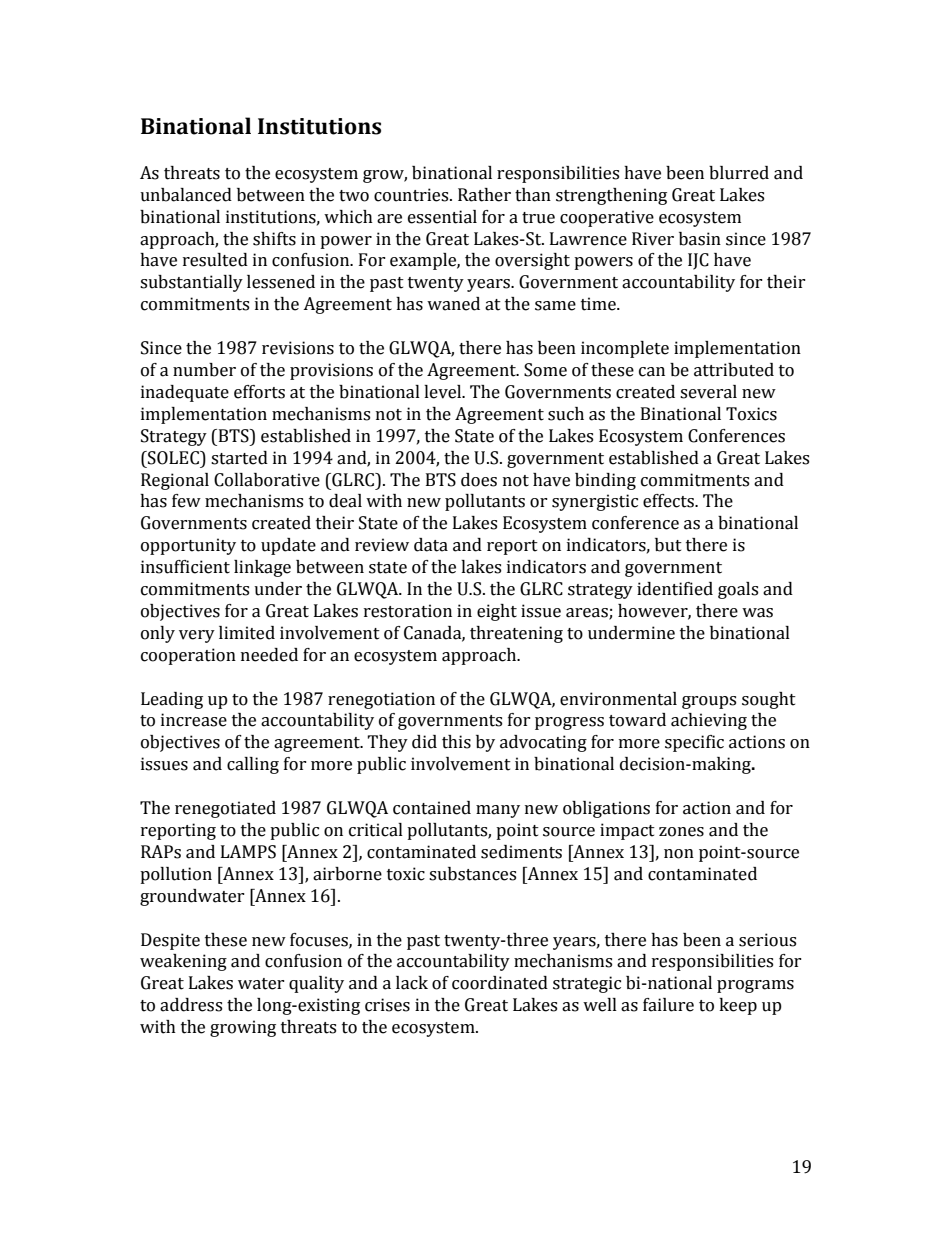 The image size is (952, 1233). Describe the element at coordinates (484, 195) in the page. I see `Rather` at that location.
